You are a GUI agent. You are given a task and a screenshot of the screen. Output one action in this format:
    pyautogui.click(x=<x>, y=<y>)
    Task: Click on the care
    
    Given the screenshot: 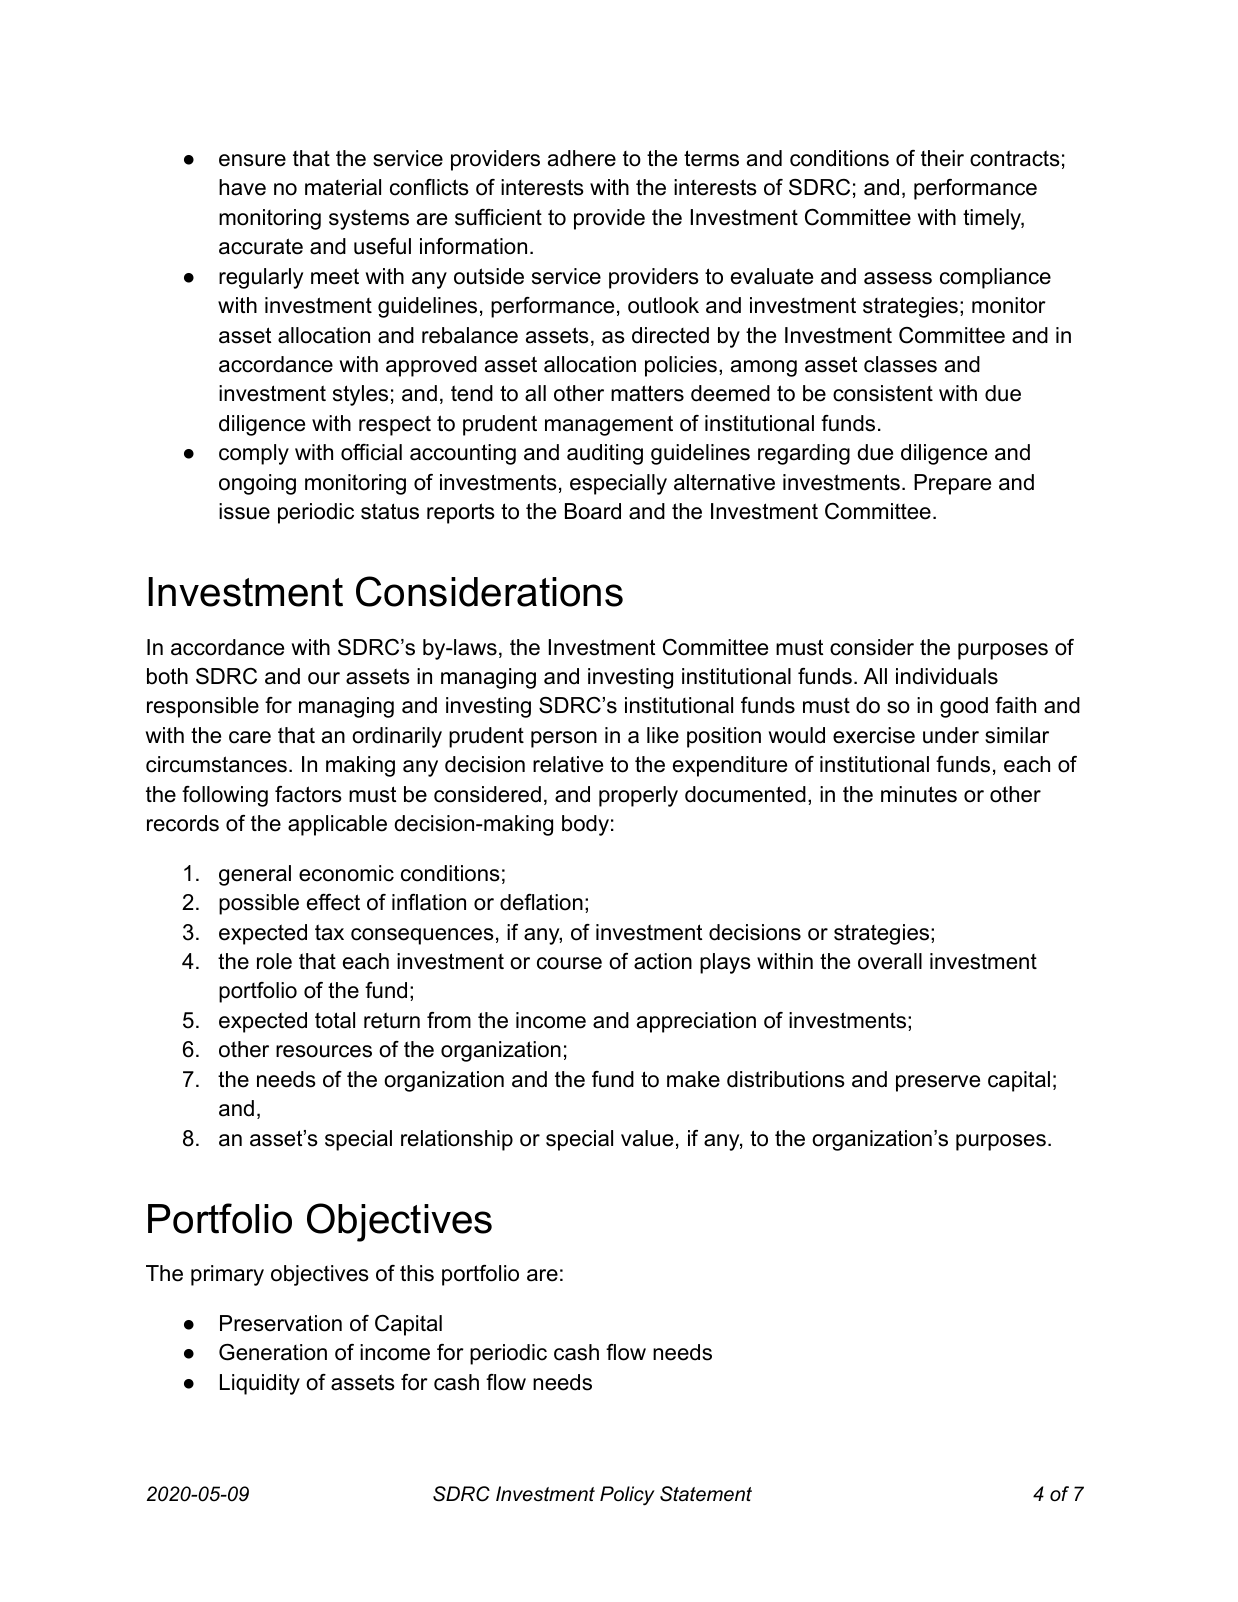 What is the action you would take?
    pyautogui.click(x=250, y=737)
